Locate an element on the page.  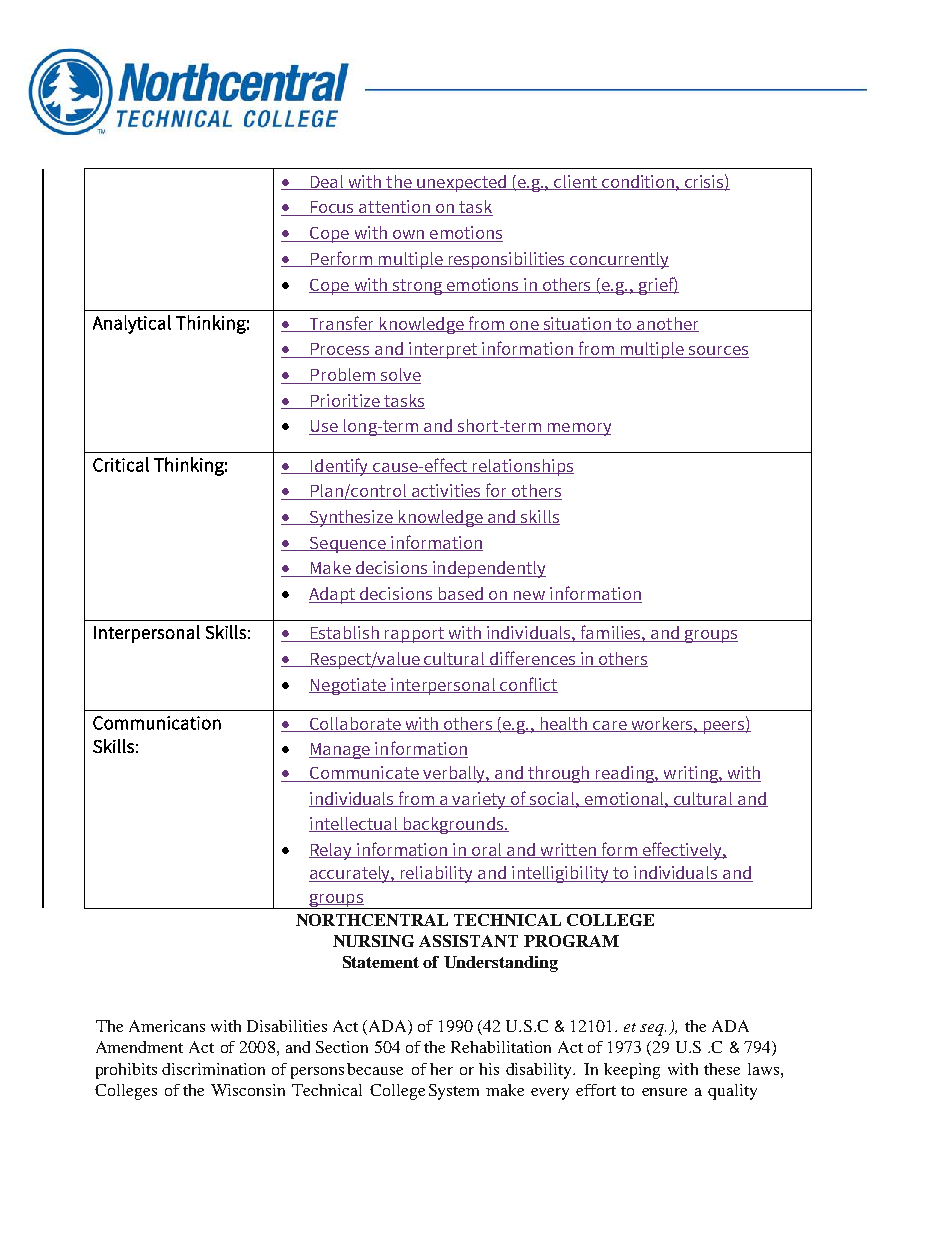
concurrently is located at coordinates (618, 260).
